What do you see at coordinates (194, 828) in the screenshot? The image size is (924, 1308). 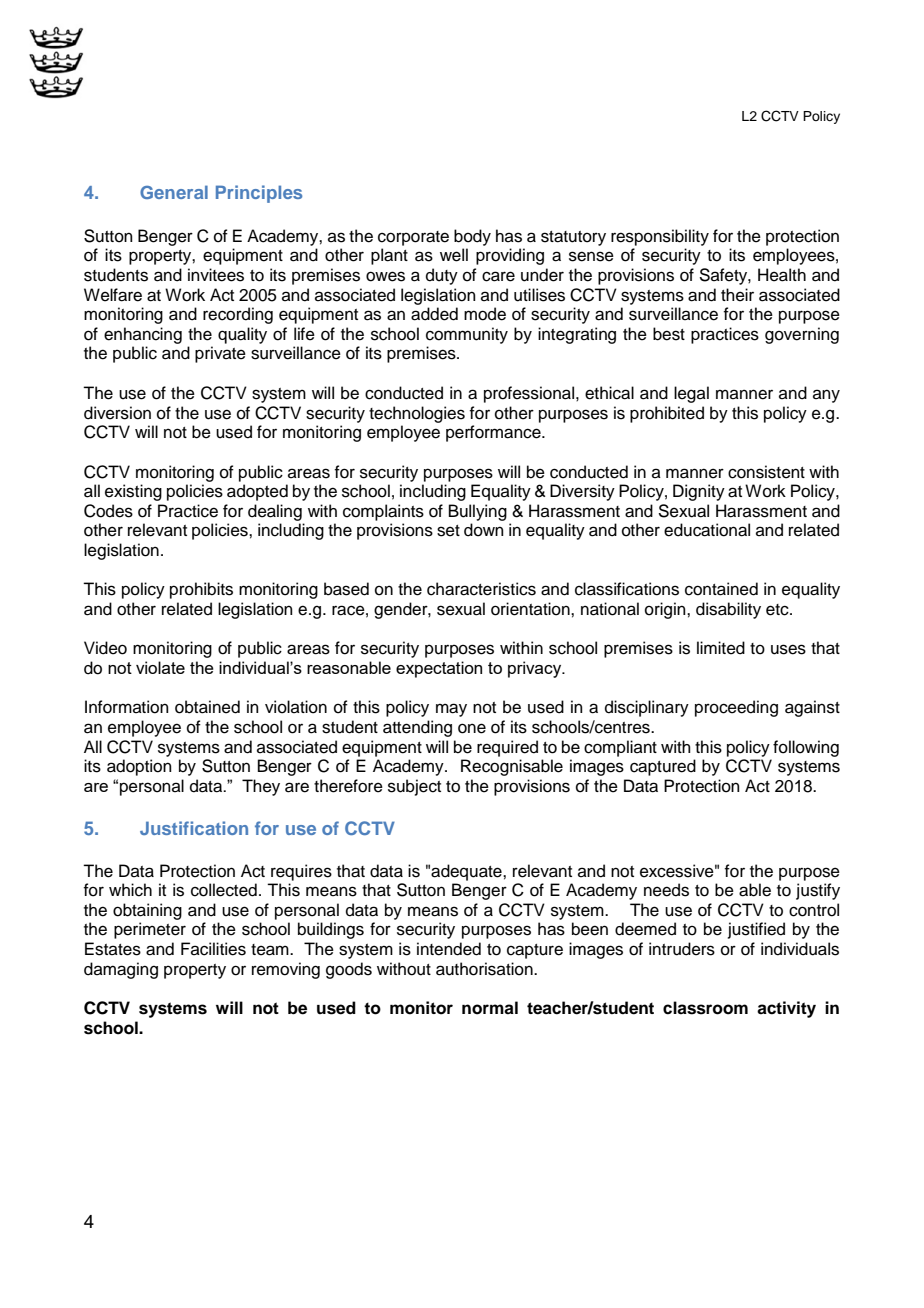 I see `Justification` at bounding box center [194, 828].
